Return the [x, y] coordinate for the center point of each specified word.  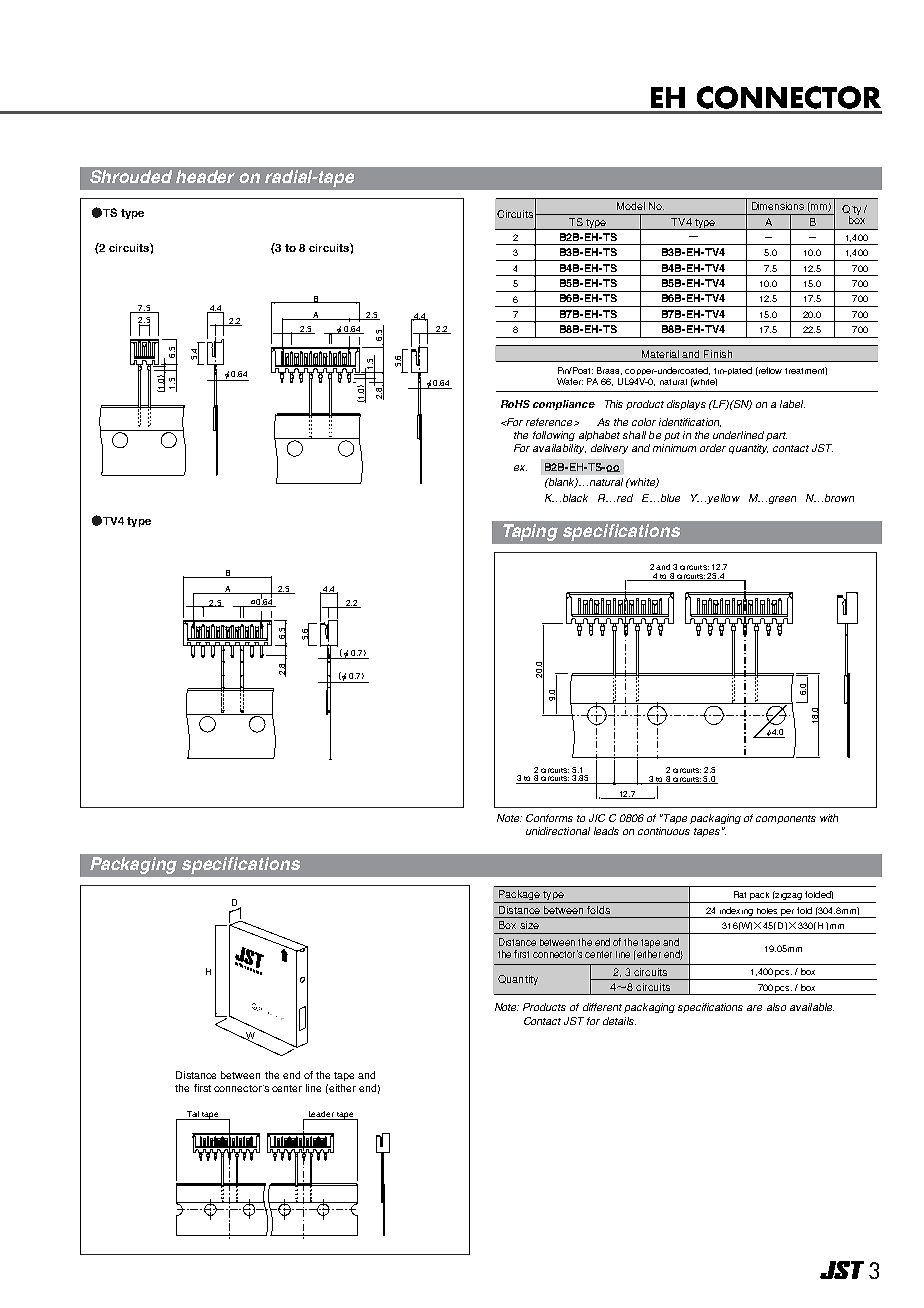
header [205, 176]
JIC [597, 818]
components [786, 819]
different [602, 1007]
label [792, 404]
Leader [321, 1115]
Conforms [549, 818]
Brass [609, 371]
